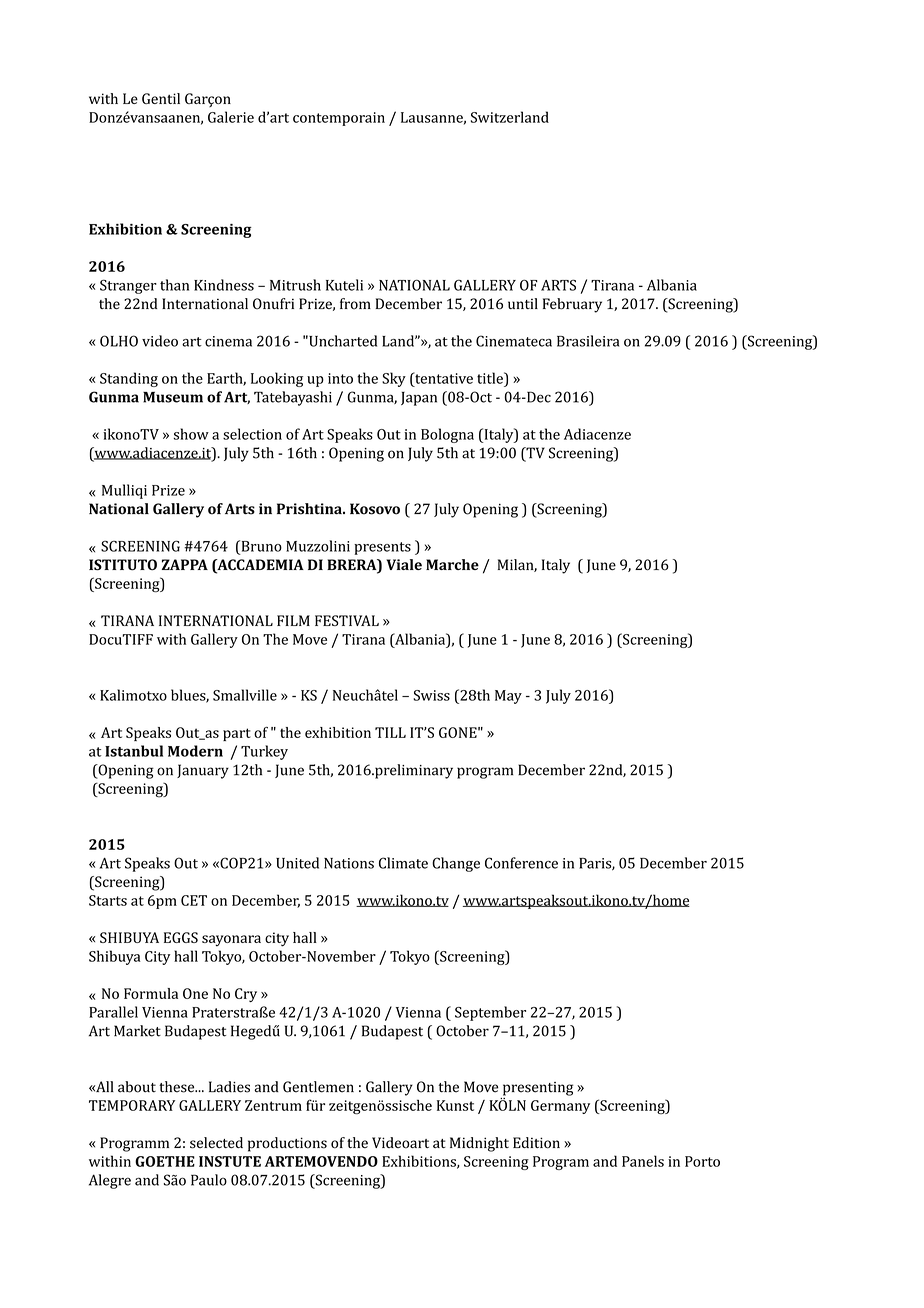  I want to click on Change, so click(456, 864).
